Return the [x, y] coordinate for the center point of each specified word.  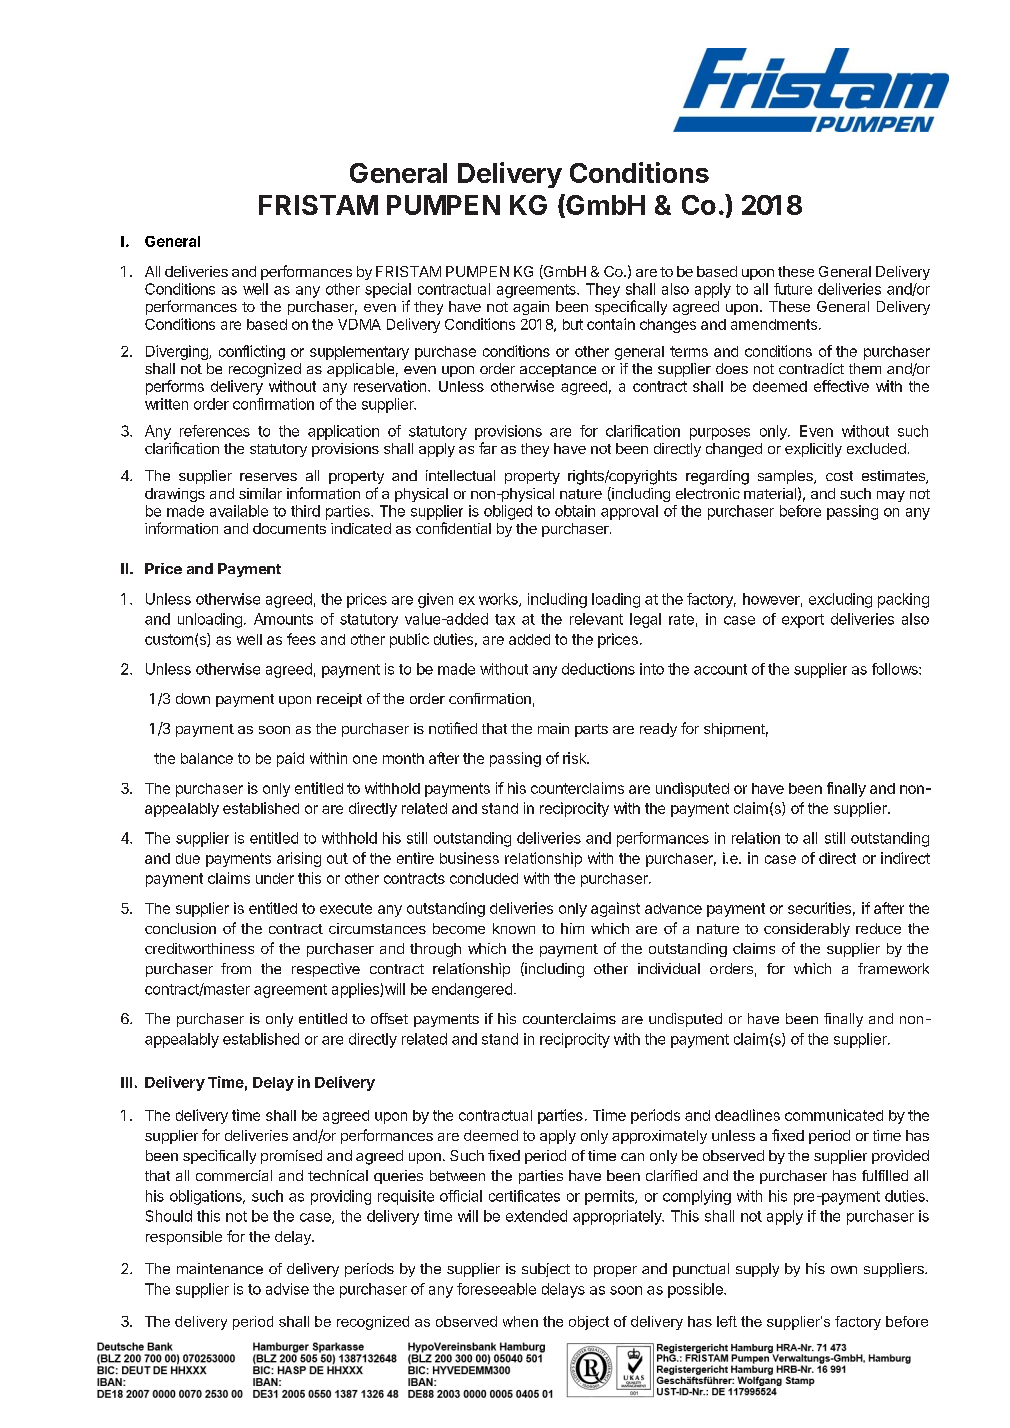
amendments [774, 324]
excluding [840, 600]
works [499, 600]
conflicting [252, 352]
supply [757, 1270]
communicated [834, 1115]
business [469, 858]
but [573, 324]
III [126, 1082]
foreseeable [496, 1289]
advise [287, 1289]
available [239, 511]
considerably [807, 930]
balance [207, 758]
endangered [472, 990]
